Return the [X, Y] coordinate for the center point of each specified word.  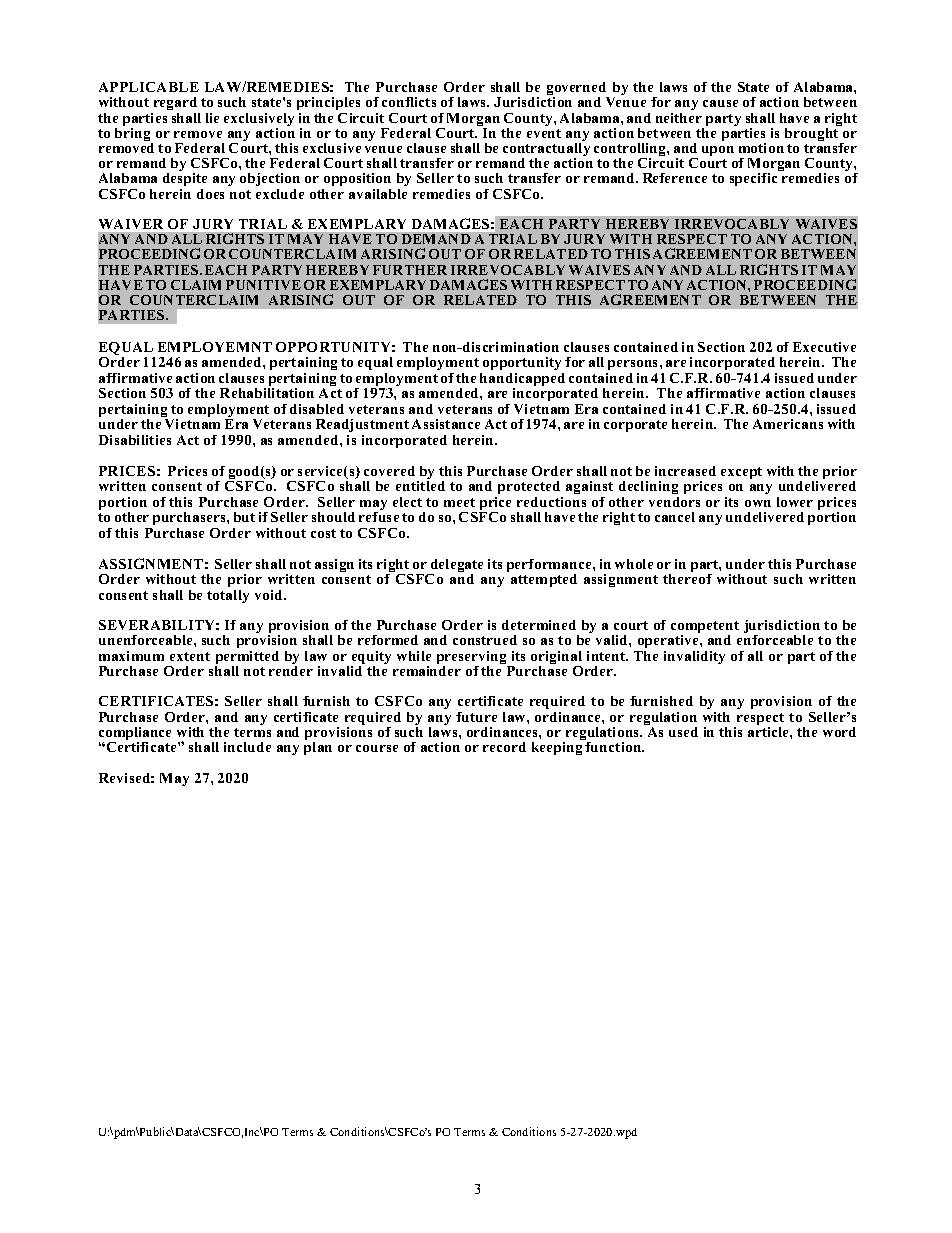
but [244, 517]
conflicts [409, 102]
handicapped [522, 379]
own [758, 503]
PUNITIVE [263, 285]
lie [212, 118]
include [247, 747]
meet [459, 502]
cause [720, 103]
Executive [824, 347]
